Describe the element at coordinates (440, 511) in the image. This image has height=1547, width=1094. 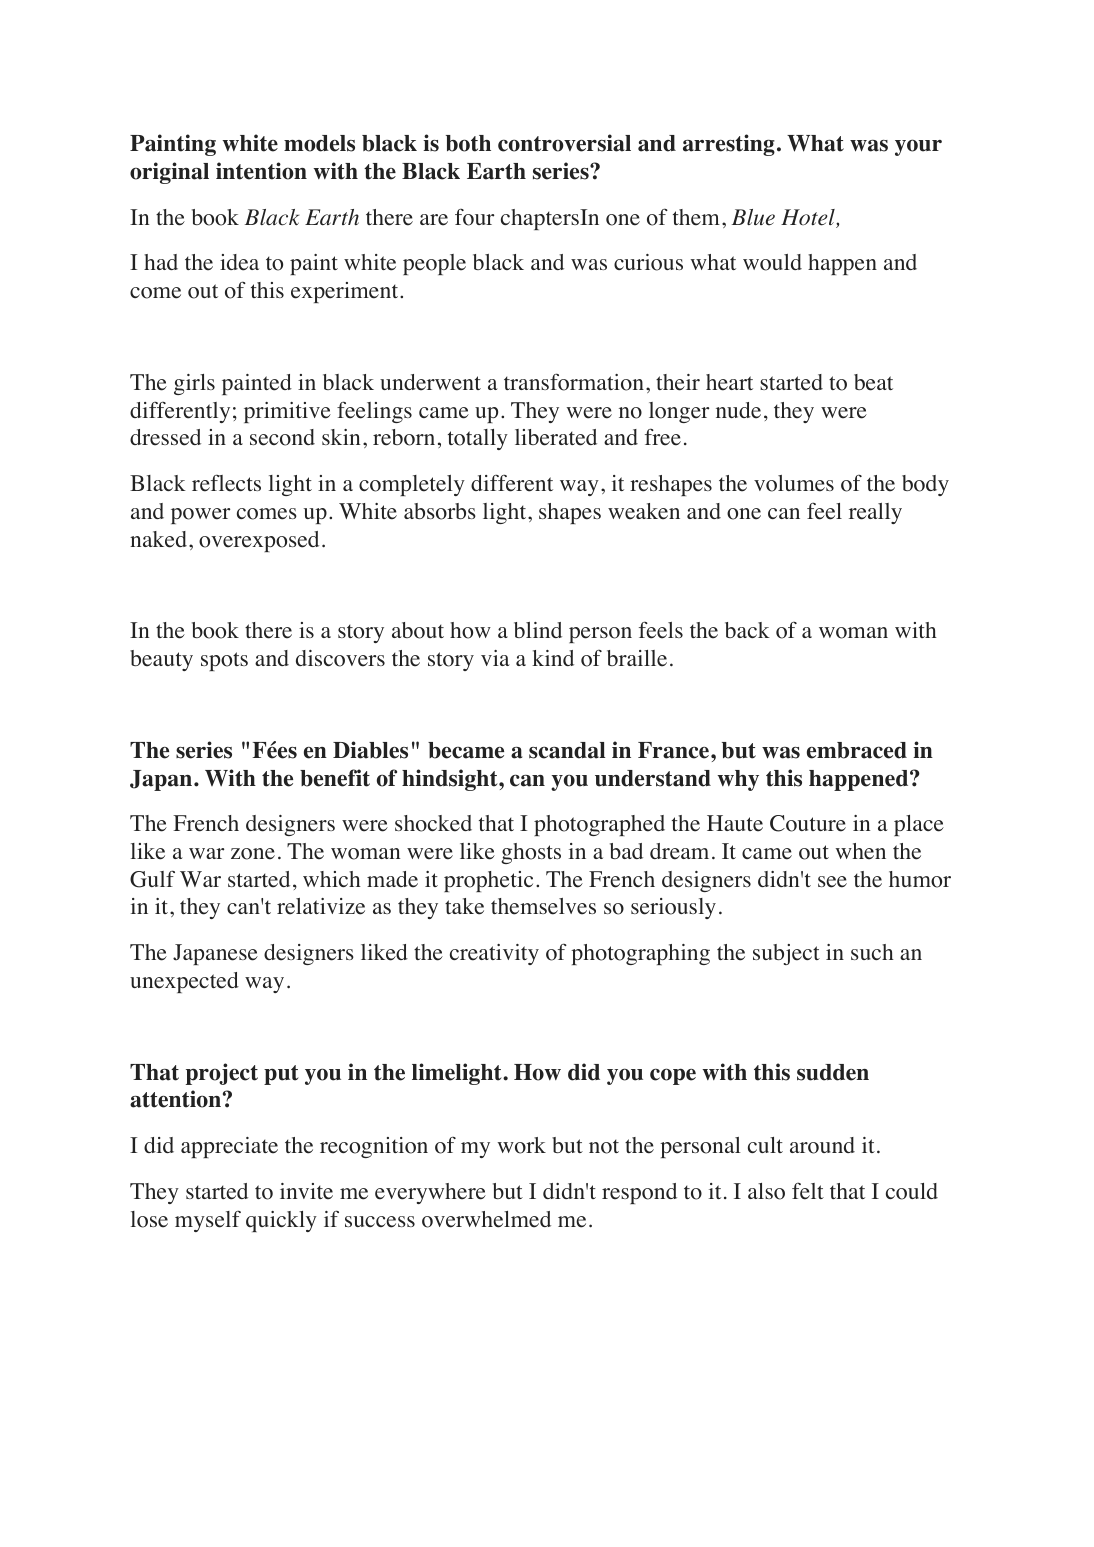
I see `absorbs` at that location.
